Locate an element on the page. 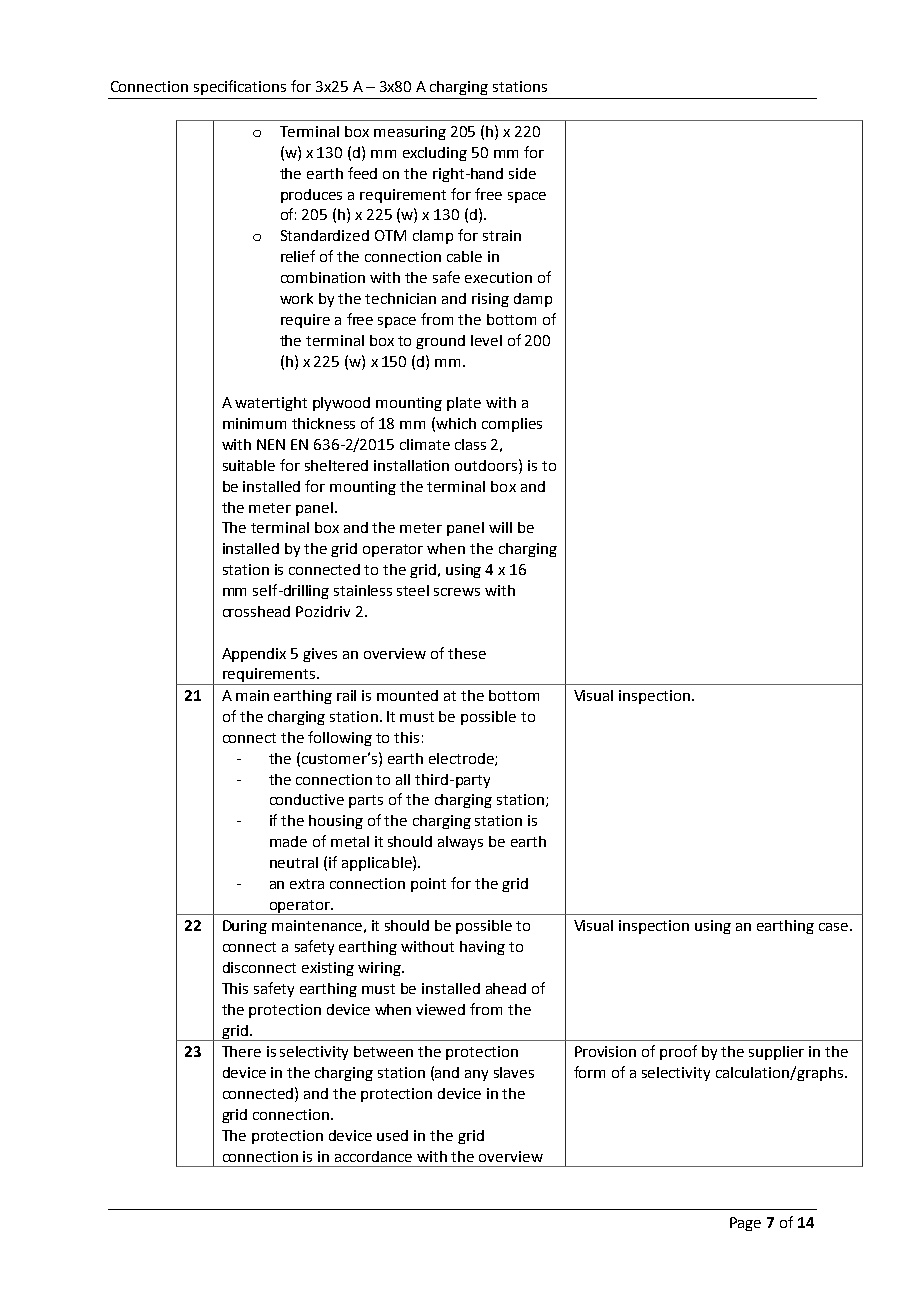  will is located at coordinates (500, 527).
